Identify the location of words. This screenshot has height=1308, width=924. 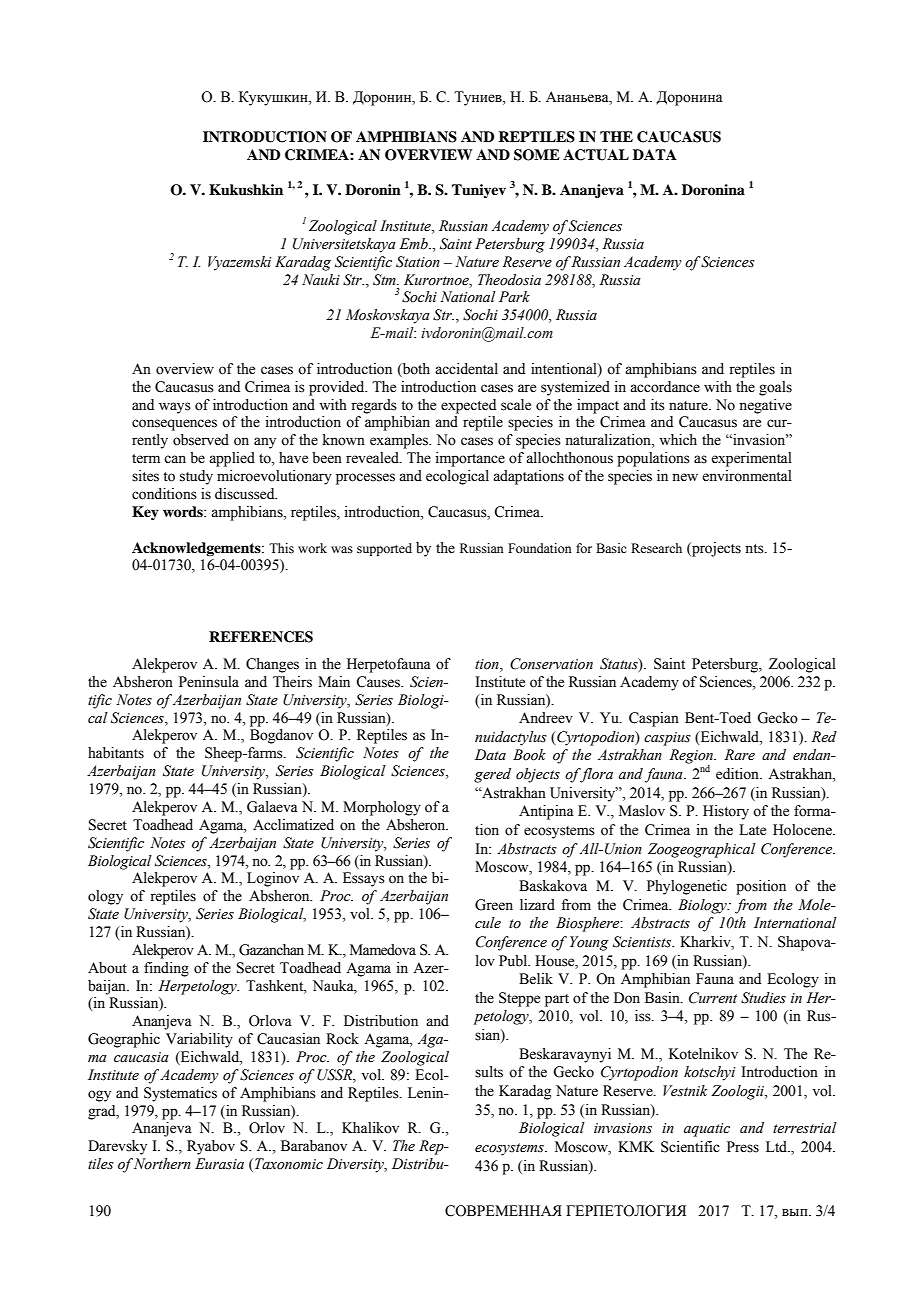
(184, 511).
